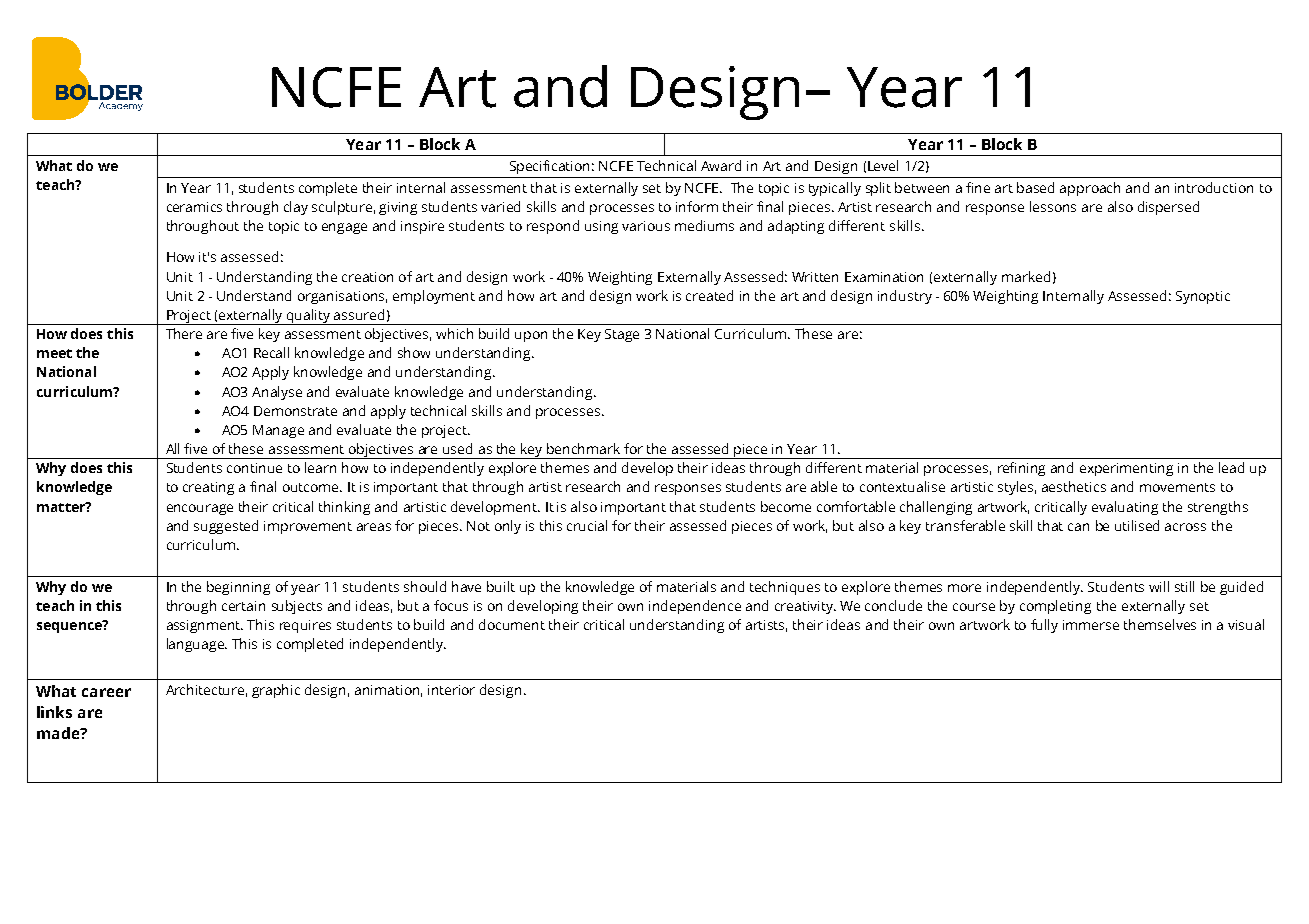 The height and width of the document is (924, 1309). I want to click on can, so click(1078, 527).
